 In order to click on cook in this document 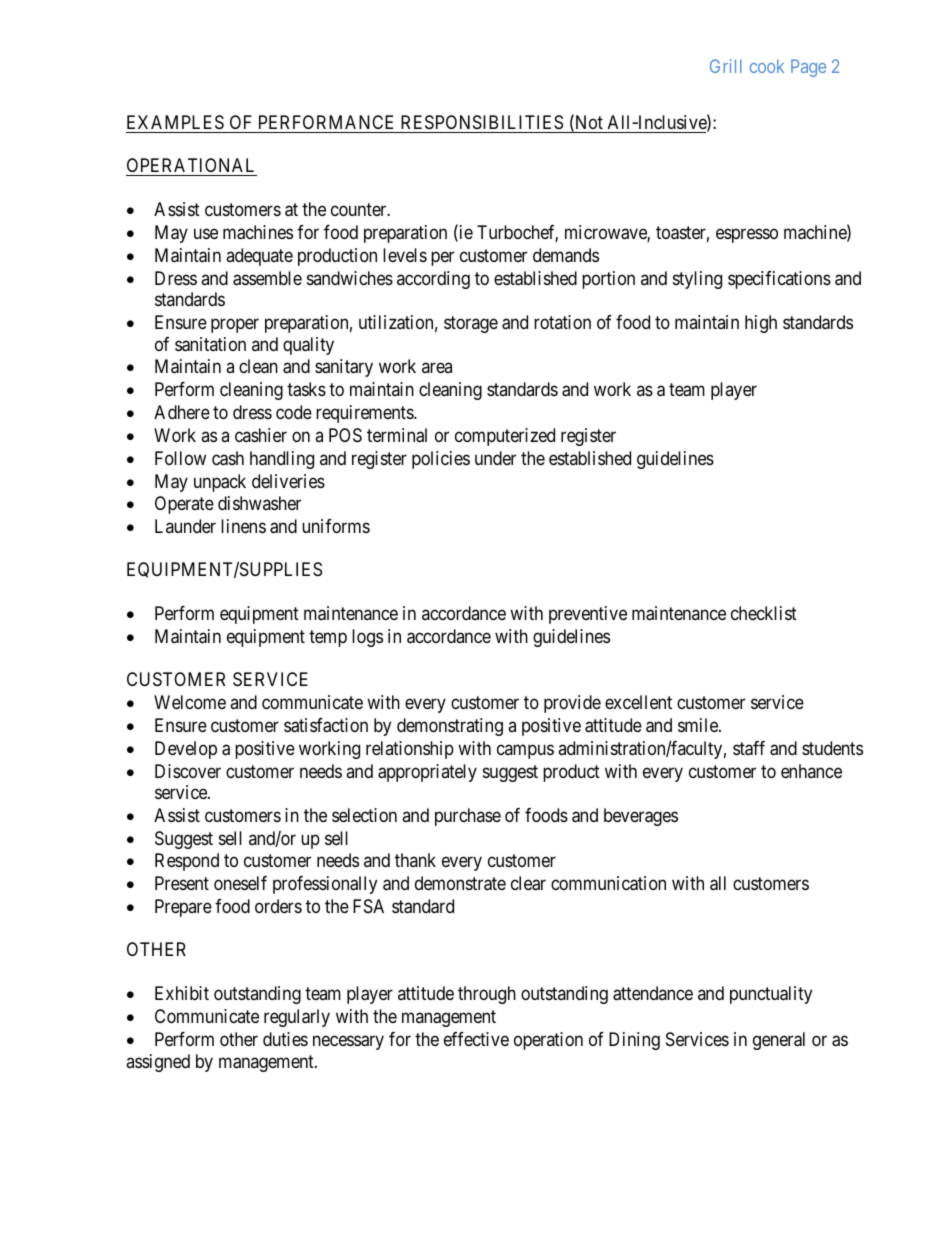, I will do `click(767, 66)`.
